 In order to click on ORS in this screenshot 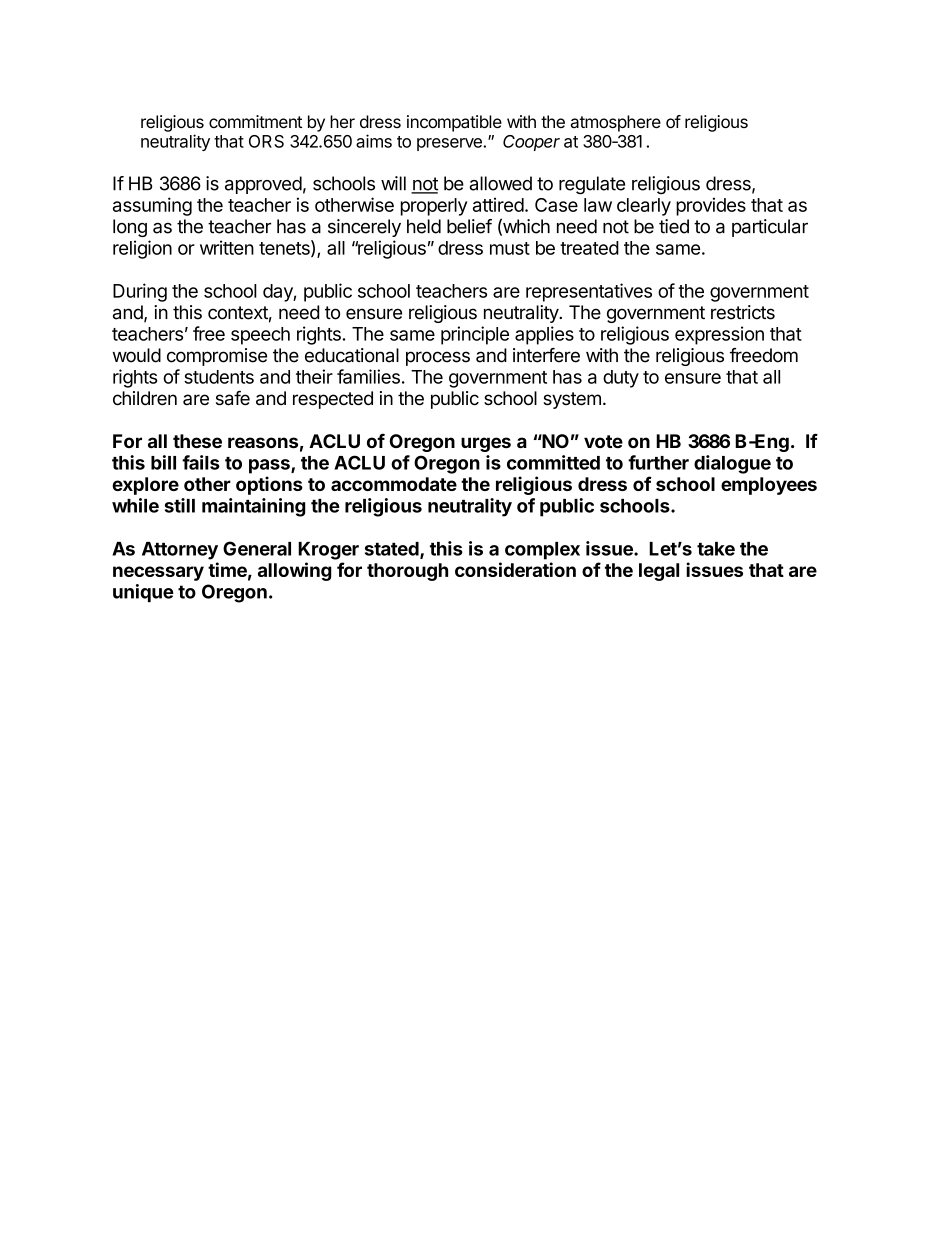, I will do `click(266, 141)`.
